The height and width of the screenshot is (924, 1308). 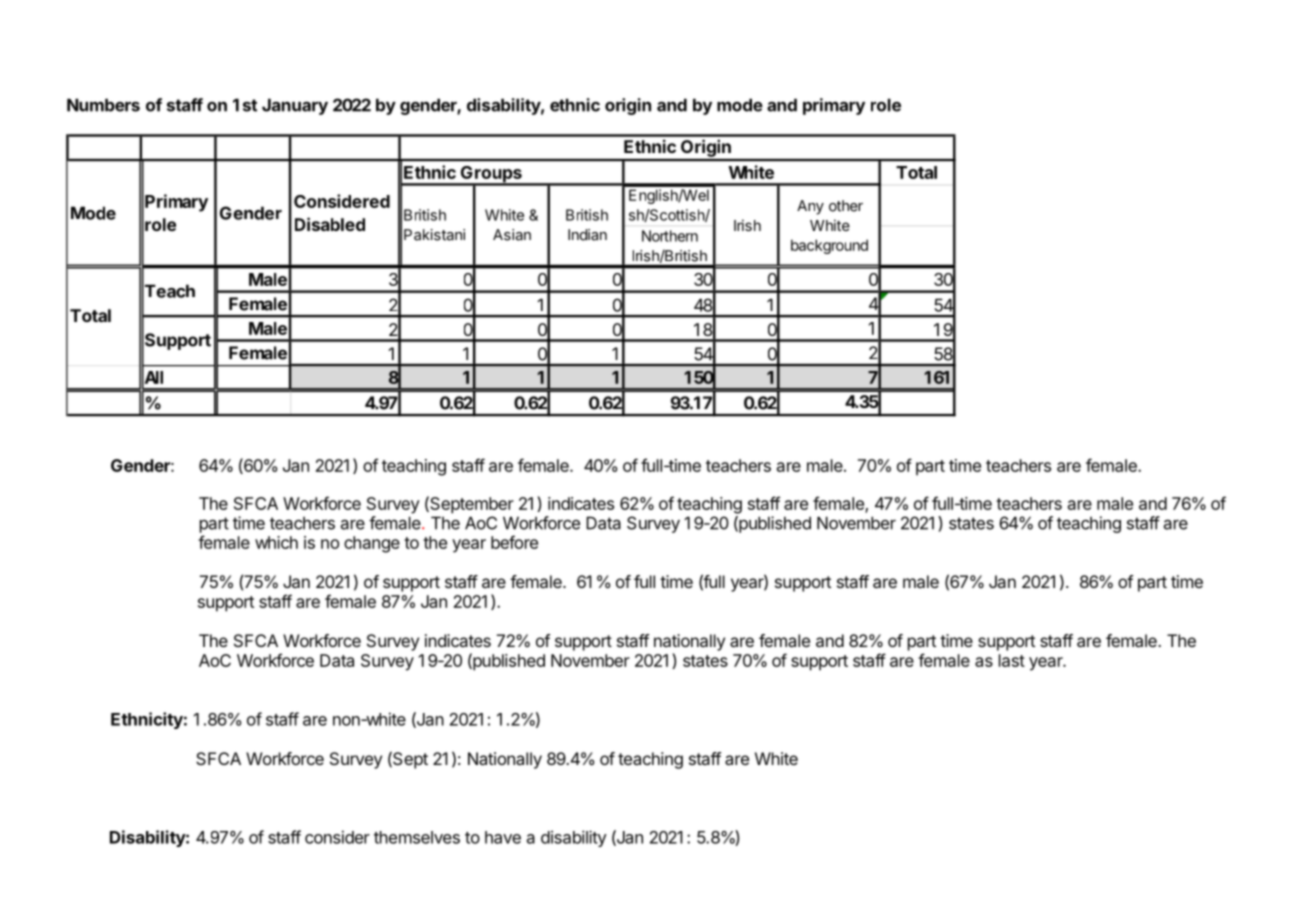 What do you see at coordinates (503, 837) in the screenshot?
I see `have` at bounding box center [503, 837].
